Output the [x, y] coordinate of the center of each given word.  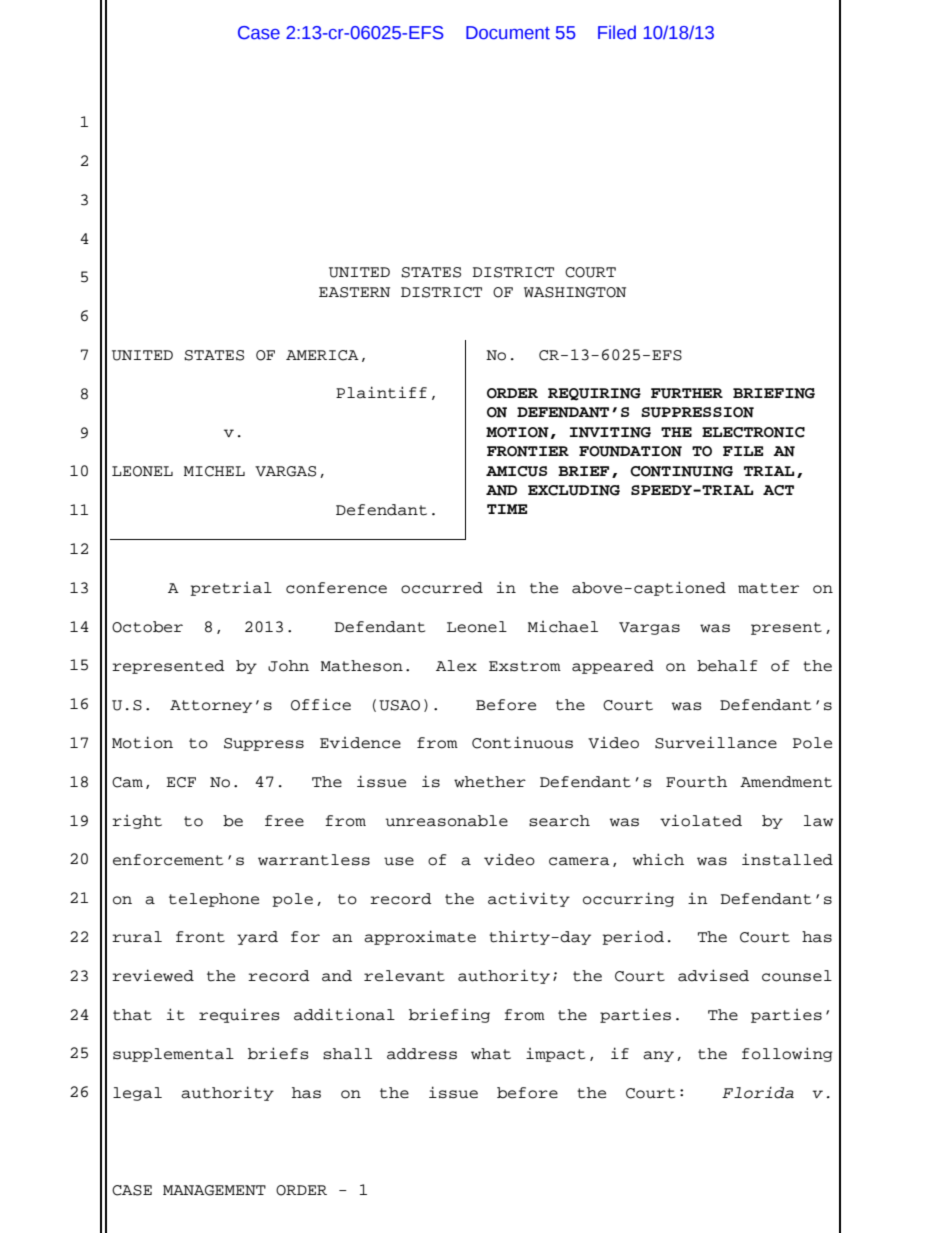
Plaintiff [381, 392]
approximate [420, 937]
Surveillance [716, 742]
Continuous [522, 742]
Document [508, 33]
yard [257, 938]
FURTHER [687, 393]
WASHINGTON [575, 292]
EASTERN [354, 292]
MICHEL [214, 471]
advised [713, 975]
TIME [507, 509]
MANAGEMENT [214, 1190]
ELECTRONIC [753, 432]
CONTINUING [681, 471]
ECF [181, 782]
